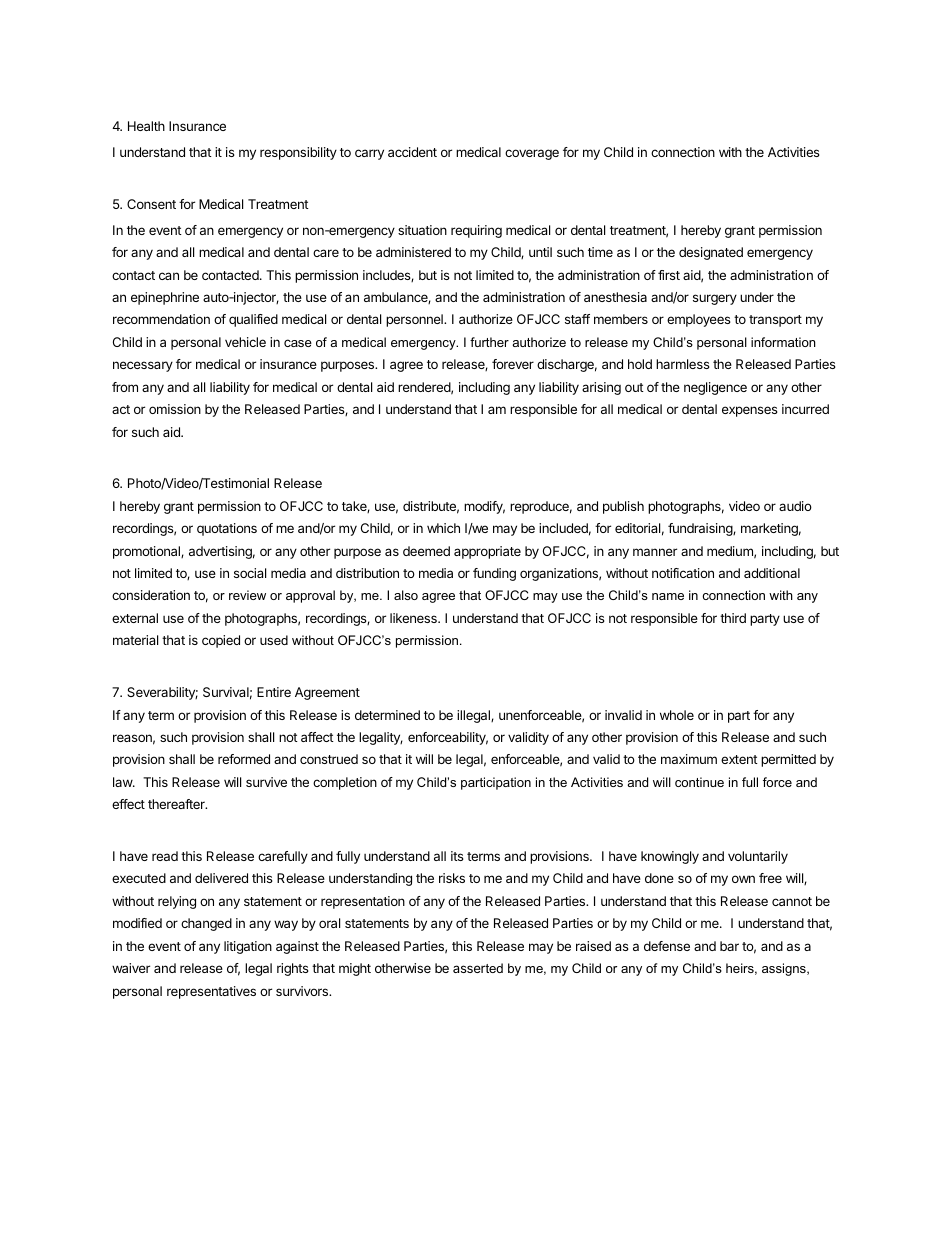  What do you see at coordinates (457, 856) in the document?
I see `its` at bounding box center [457, 856].
